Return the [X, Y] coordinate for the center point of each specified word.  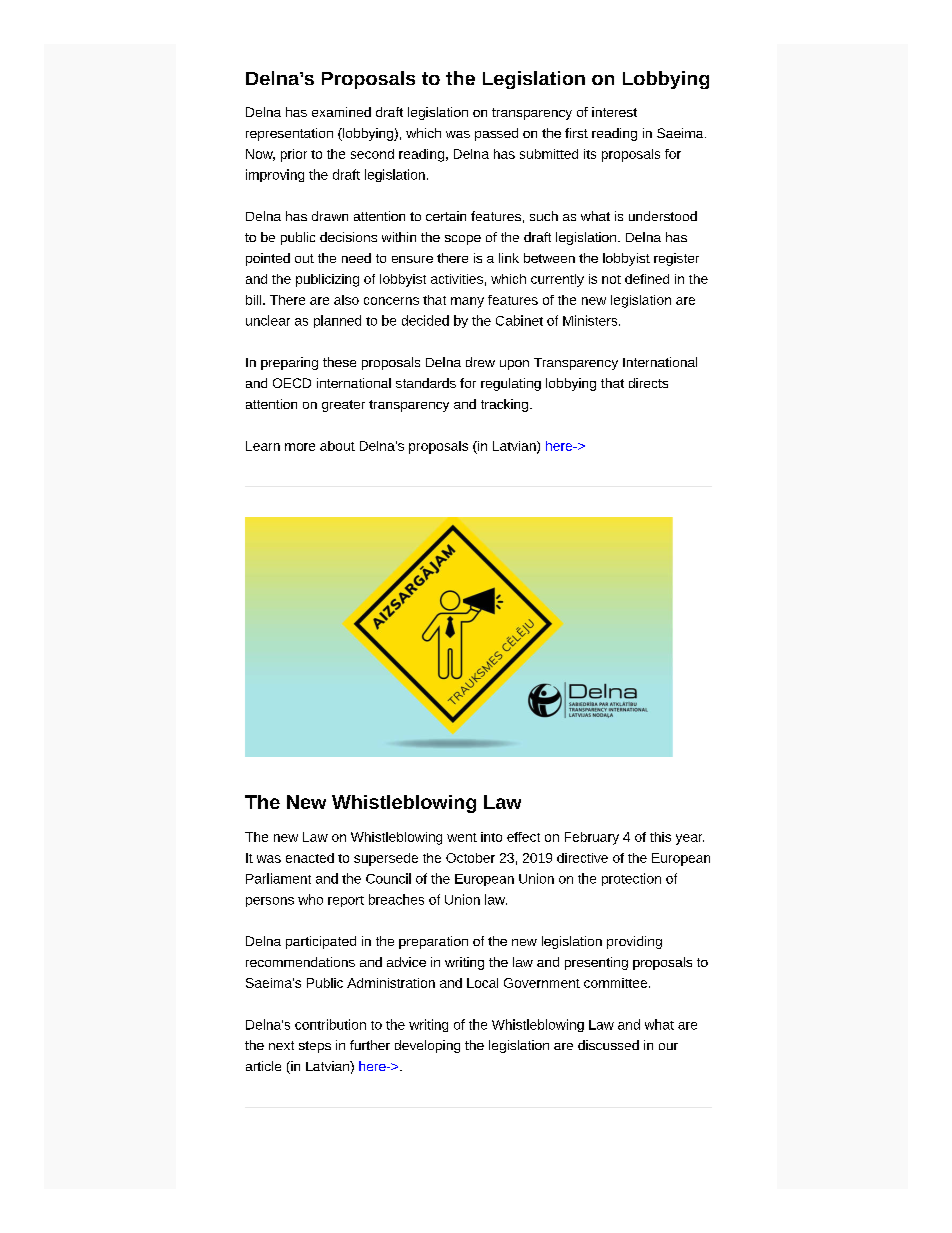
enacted [310, 858]
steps [315, 1047]
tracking [504, 405]
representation [289, 134]
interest [614, 112]
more [300, 447]
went [462, 837]
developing [427, 1046]
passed [496, 134]
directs [648, 383]
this [660, 837]
